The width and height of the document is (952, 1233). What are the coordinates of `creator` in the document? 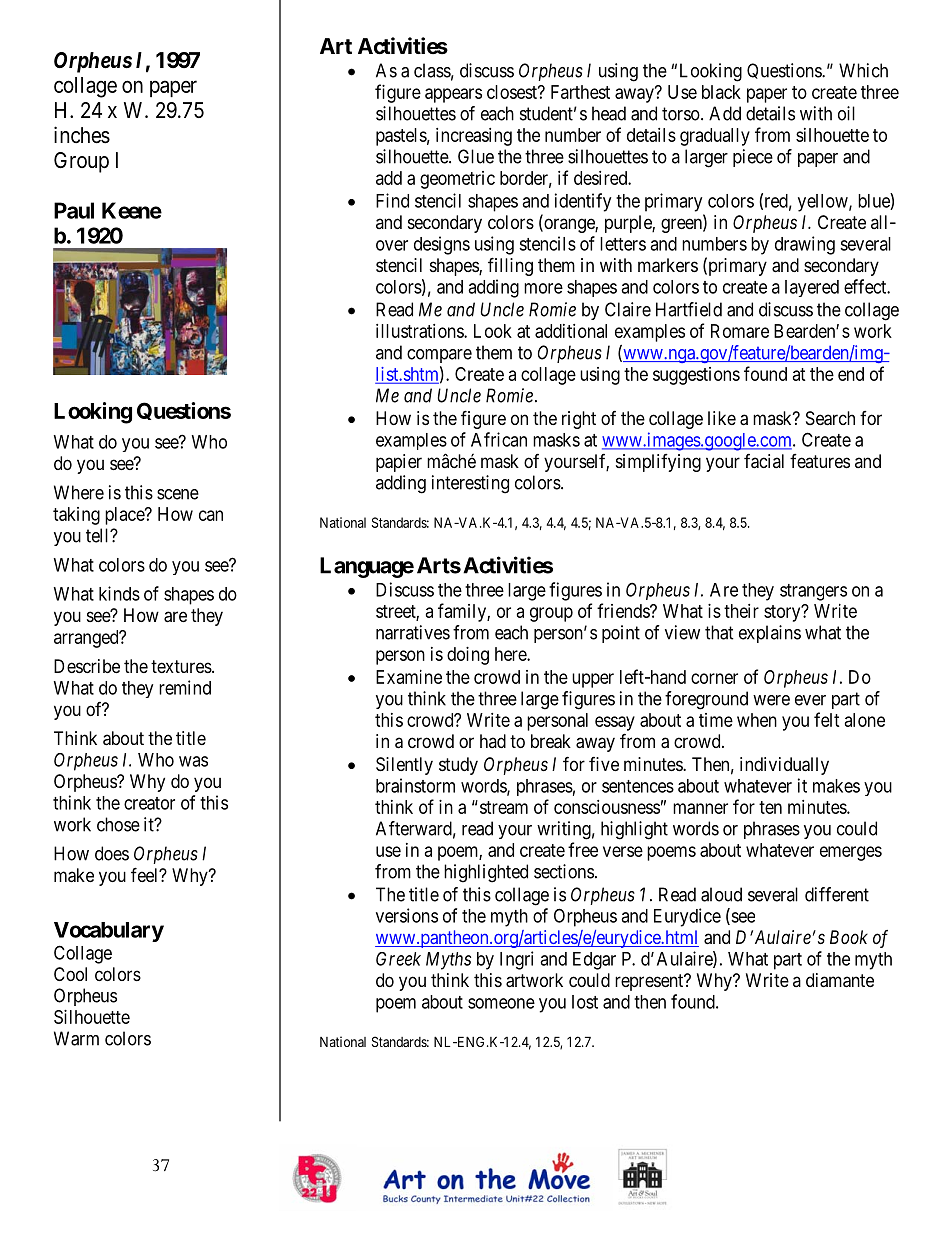 It's located at (149, 803).
